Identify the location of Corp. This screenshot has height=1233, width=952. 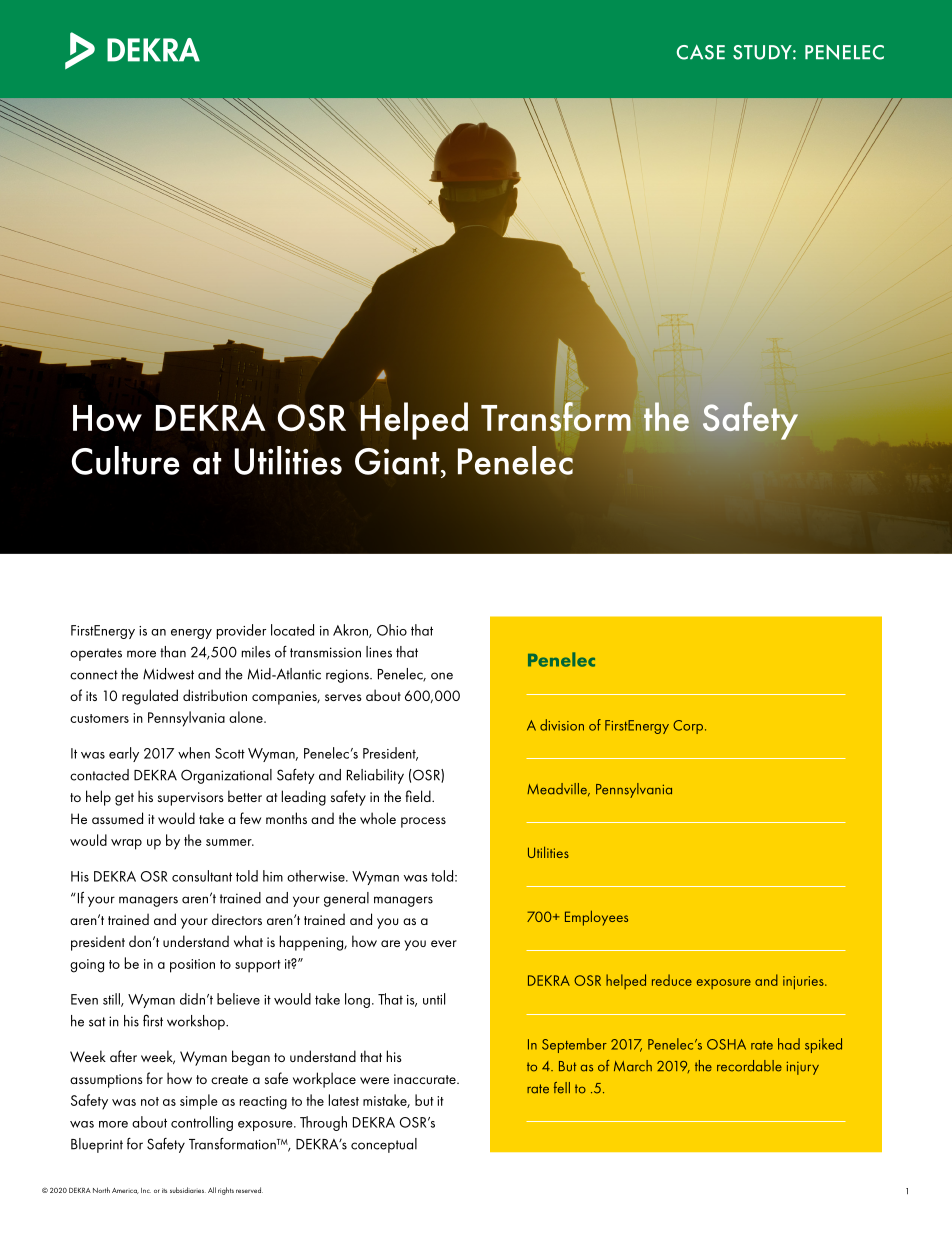
(689, 727).
